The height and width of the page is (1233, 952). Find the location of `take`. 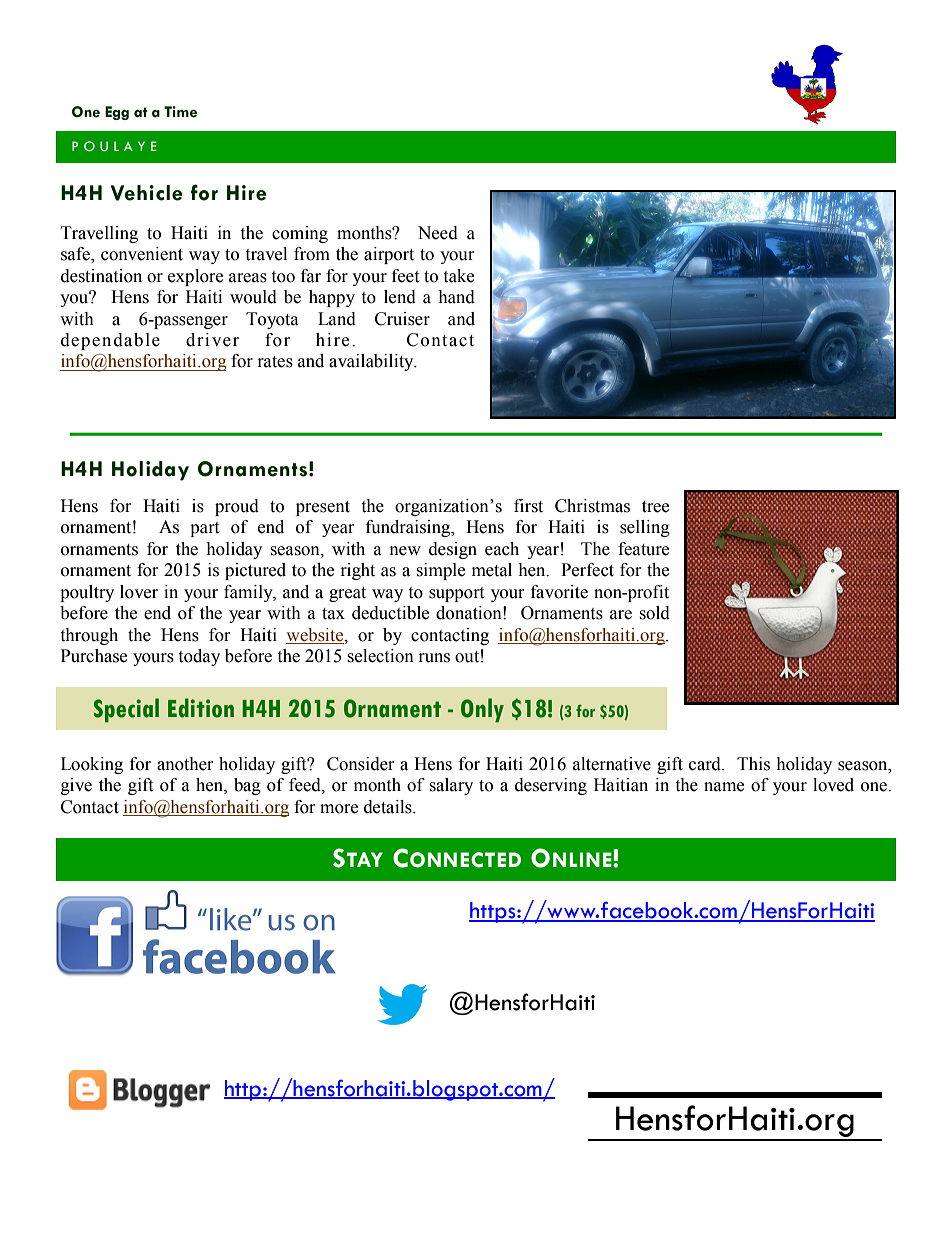

take is located at coordinates (458, 276).
